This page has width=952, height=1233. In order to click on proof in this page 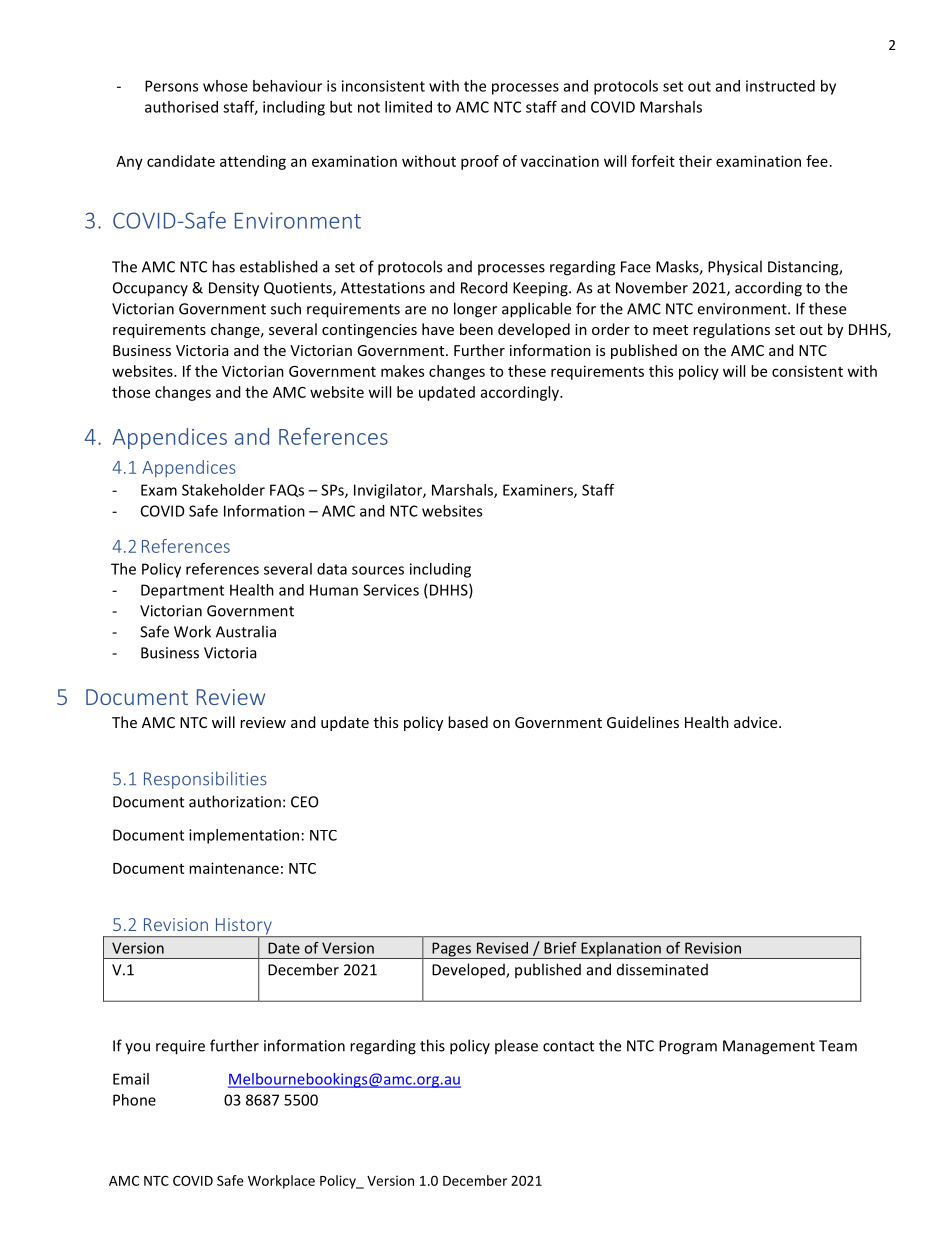, I will do `click(480, 162)`.
